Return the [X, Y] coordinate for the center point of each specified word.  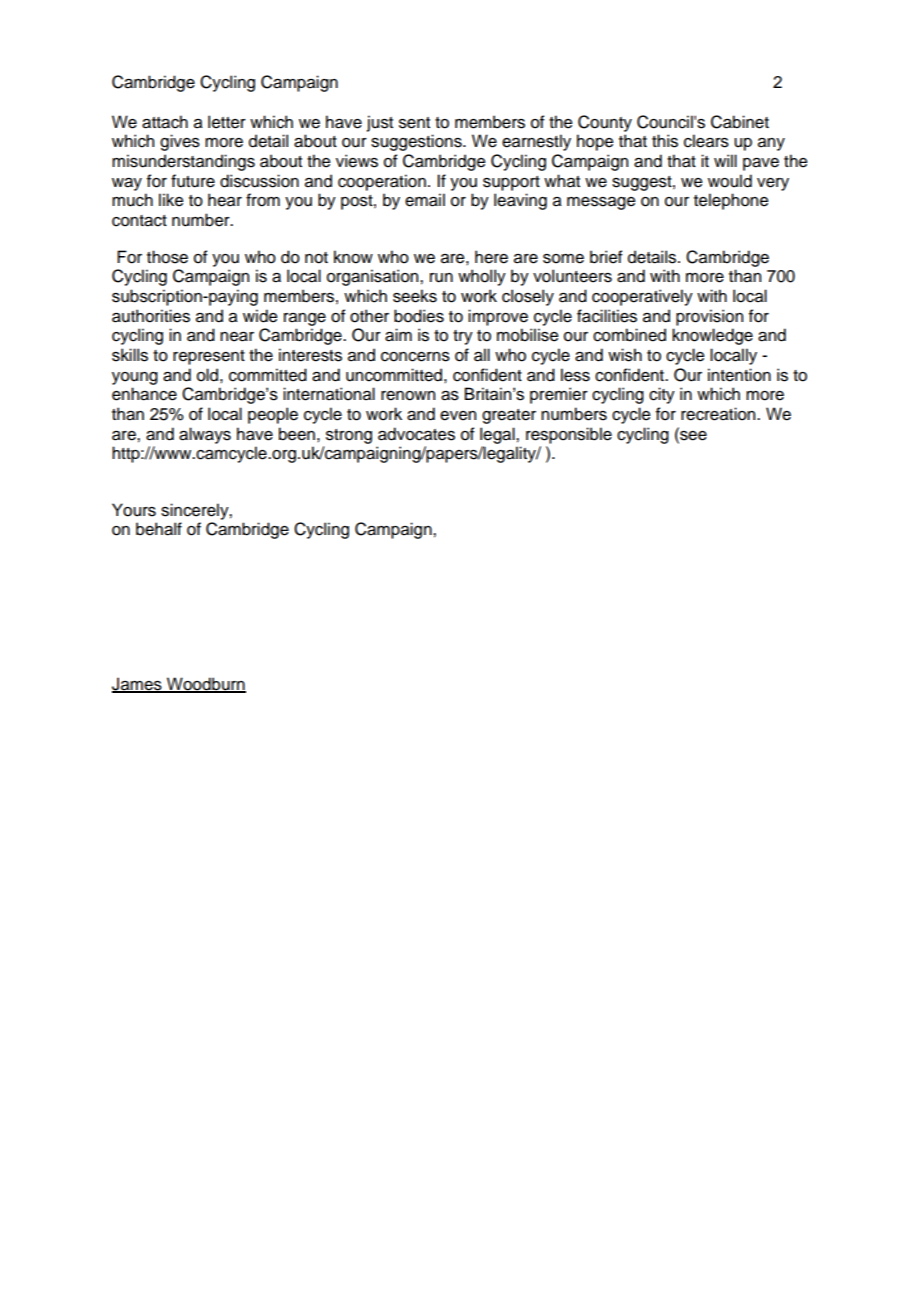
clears [706, 141]
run [441, 278]
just [380, 123]
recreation [719, 414]
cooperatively [642, 297]
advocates [416, 434]
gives [180, 142]
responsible [569, 435]
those [167, 257]
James [138, 685]
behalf [159, 529]
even [458, 416]
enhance [144, 394]
